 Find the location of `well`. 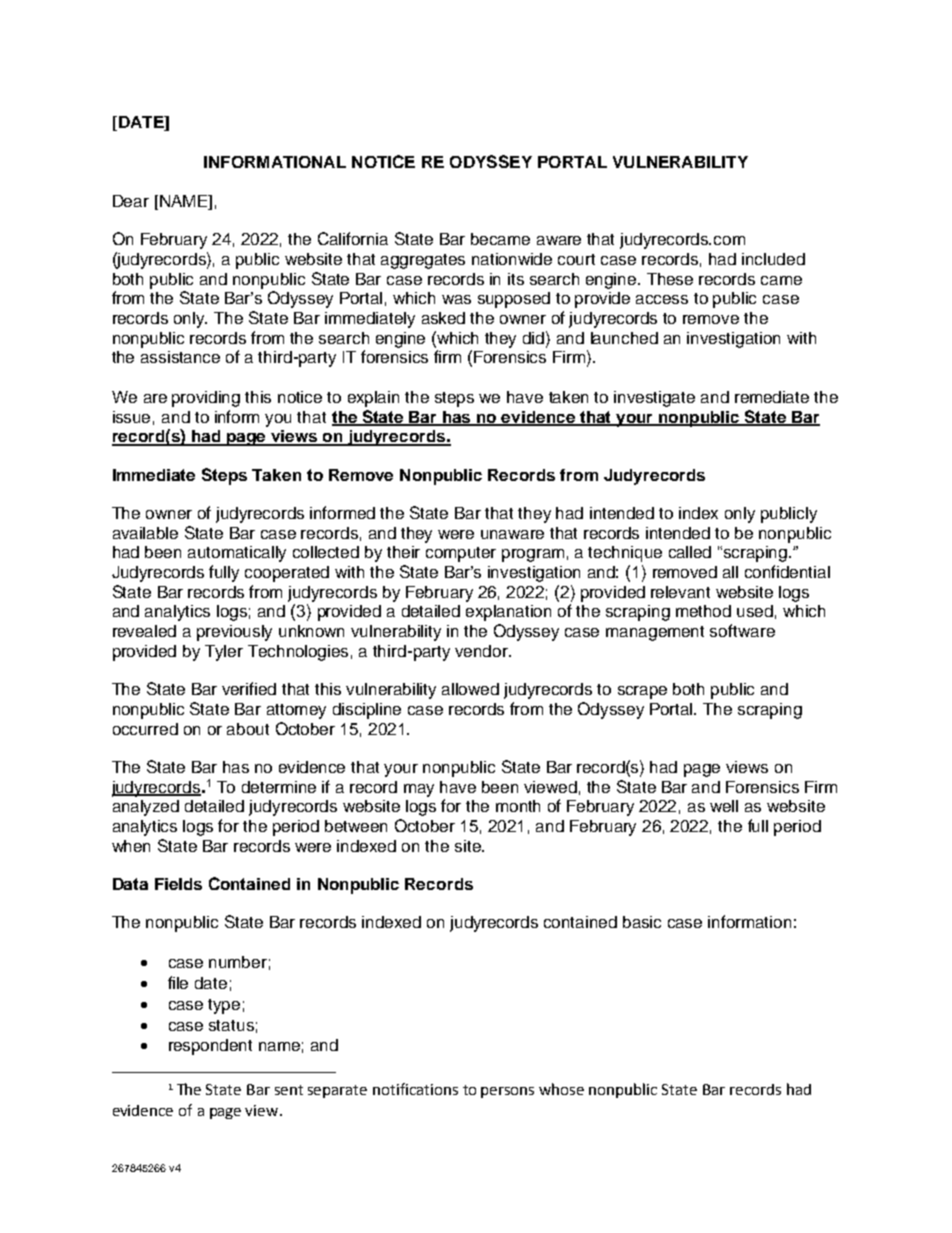

well is located at coordinates (724, 806).
